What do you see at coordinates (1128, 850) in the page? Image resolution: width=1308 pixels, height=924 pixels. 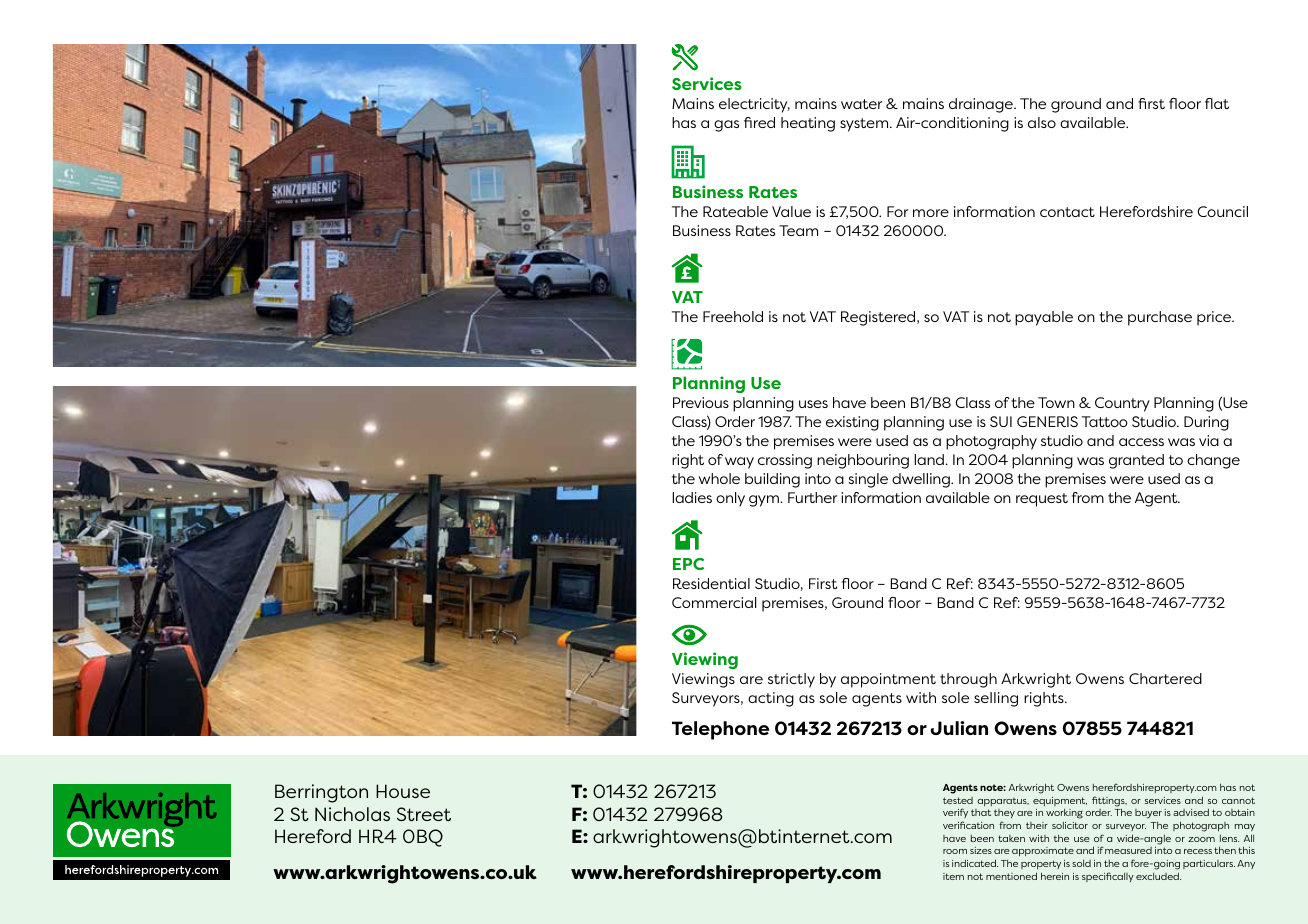 I see `measured` at bounding box center [1128, 850].
